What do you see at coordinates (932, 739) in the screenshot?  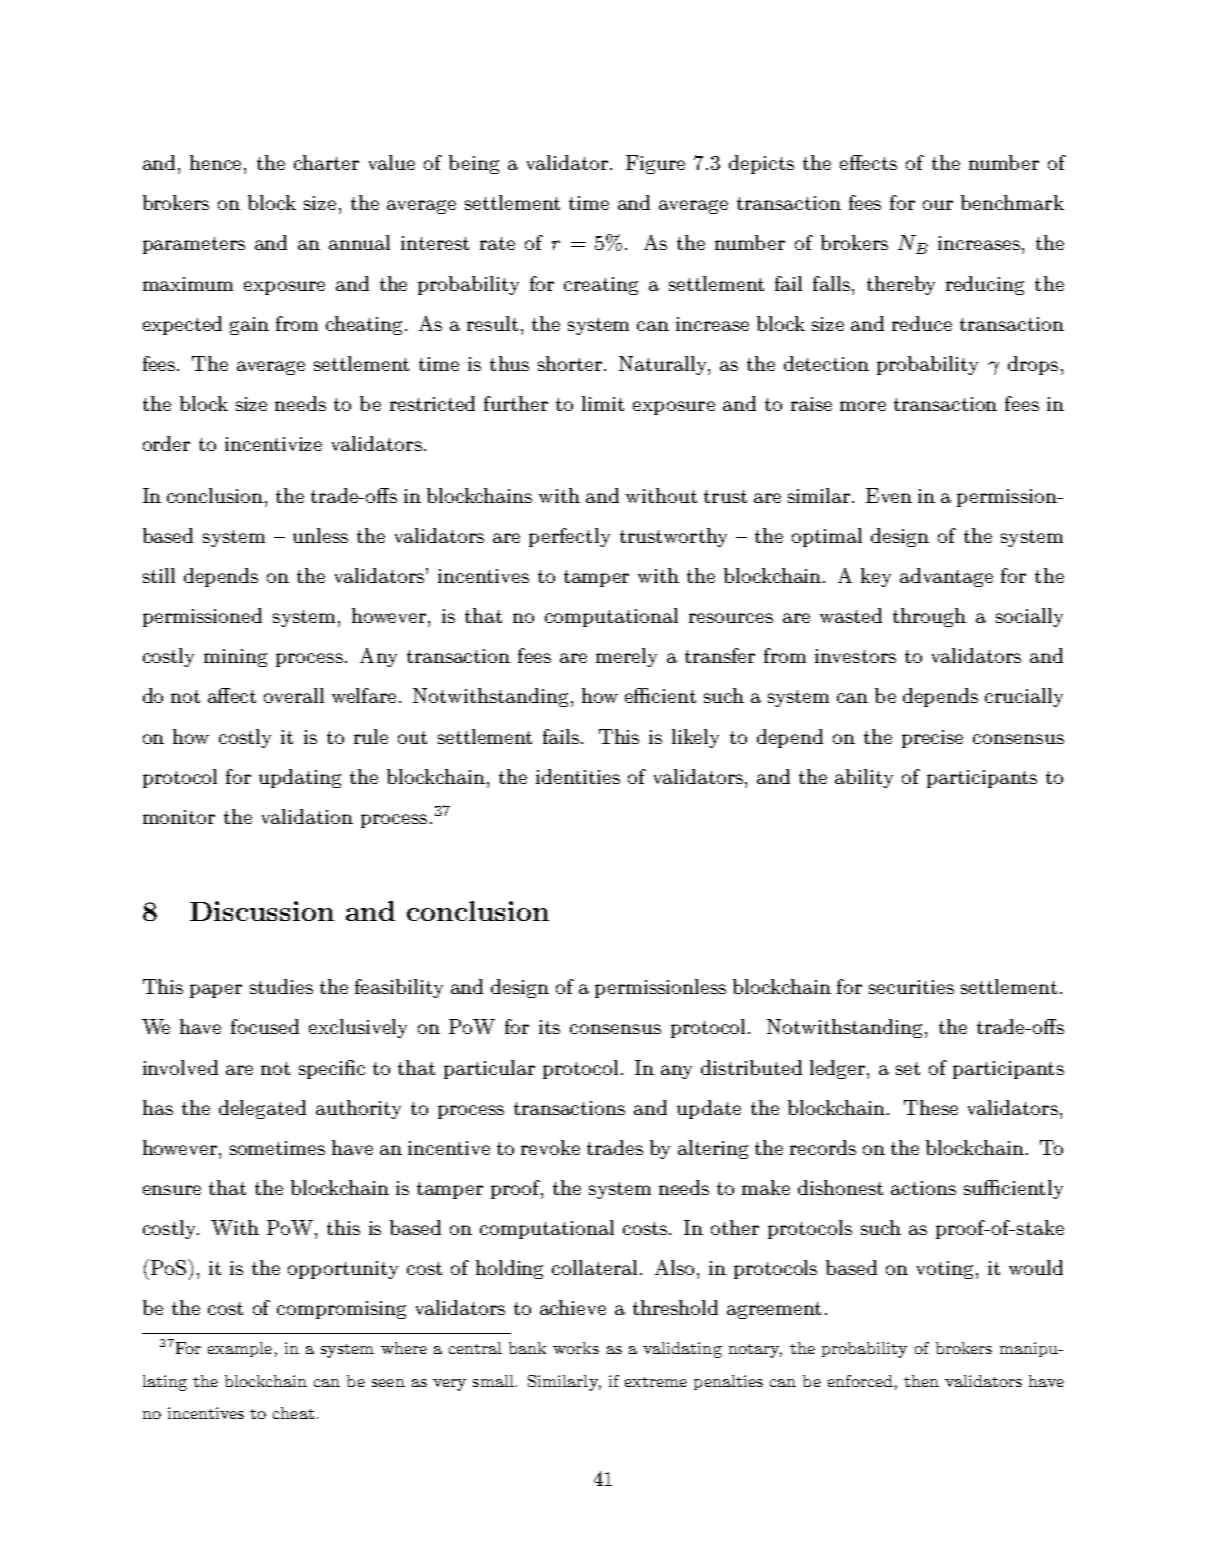 I see `precise` at bounding box center [932, 739].
